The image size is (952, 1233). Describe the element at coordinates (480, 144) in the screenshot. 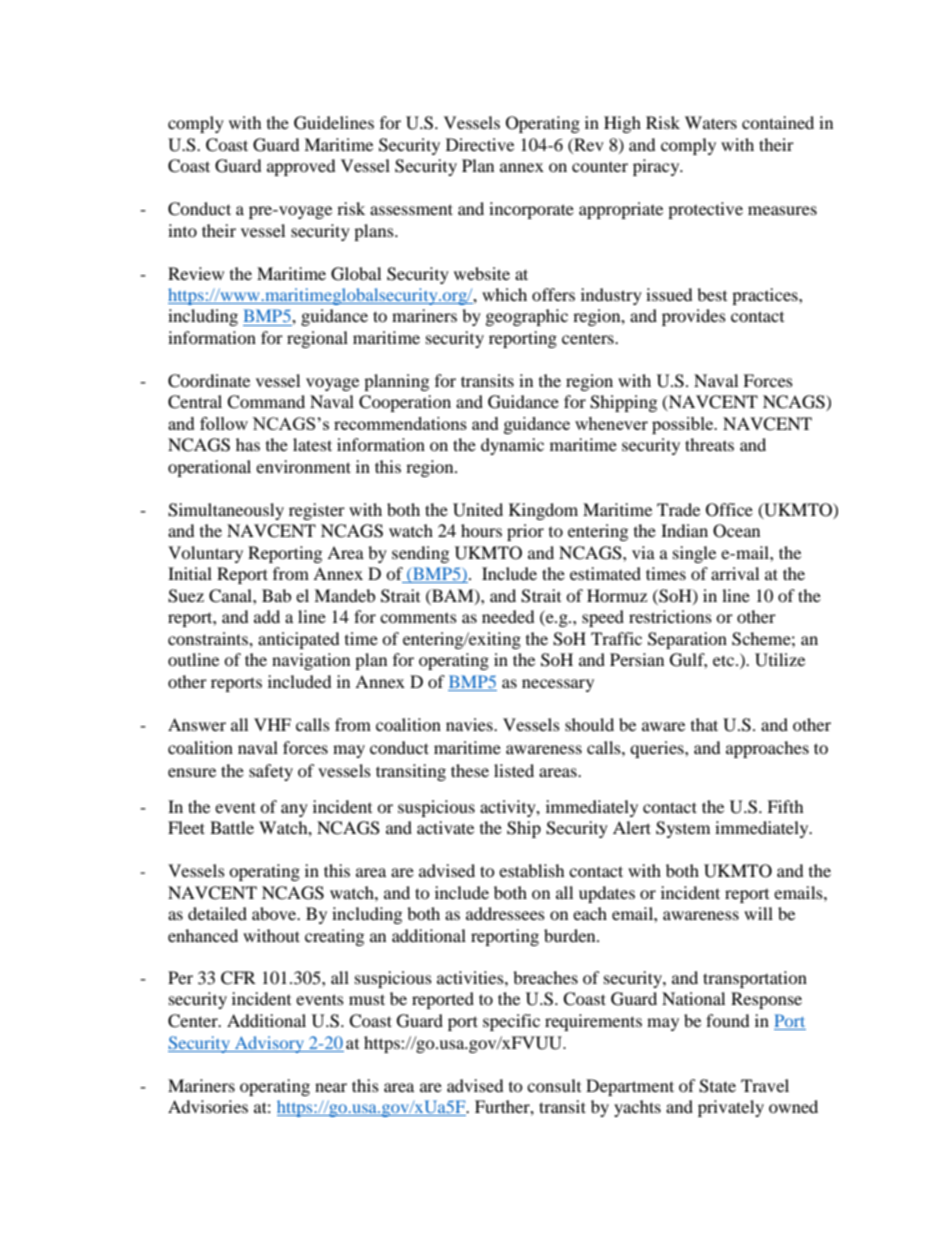

I see `Directive` at that location.
